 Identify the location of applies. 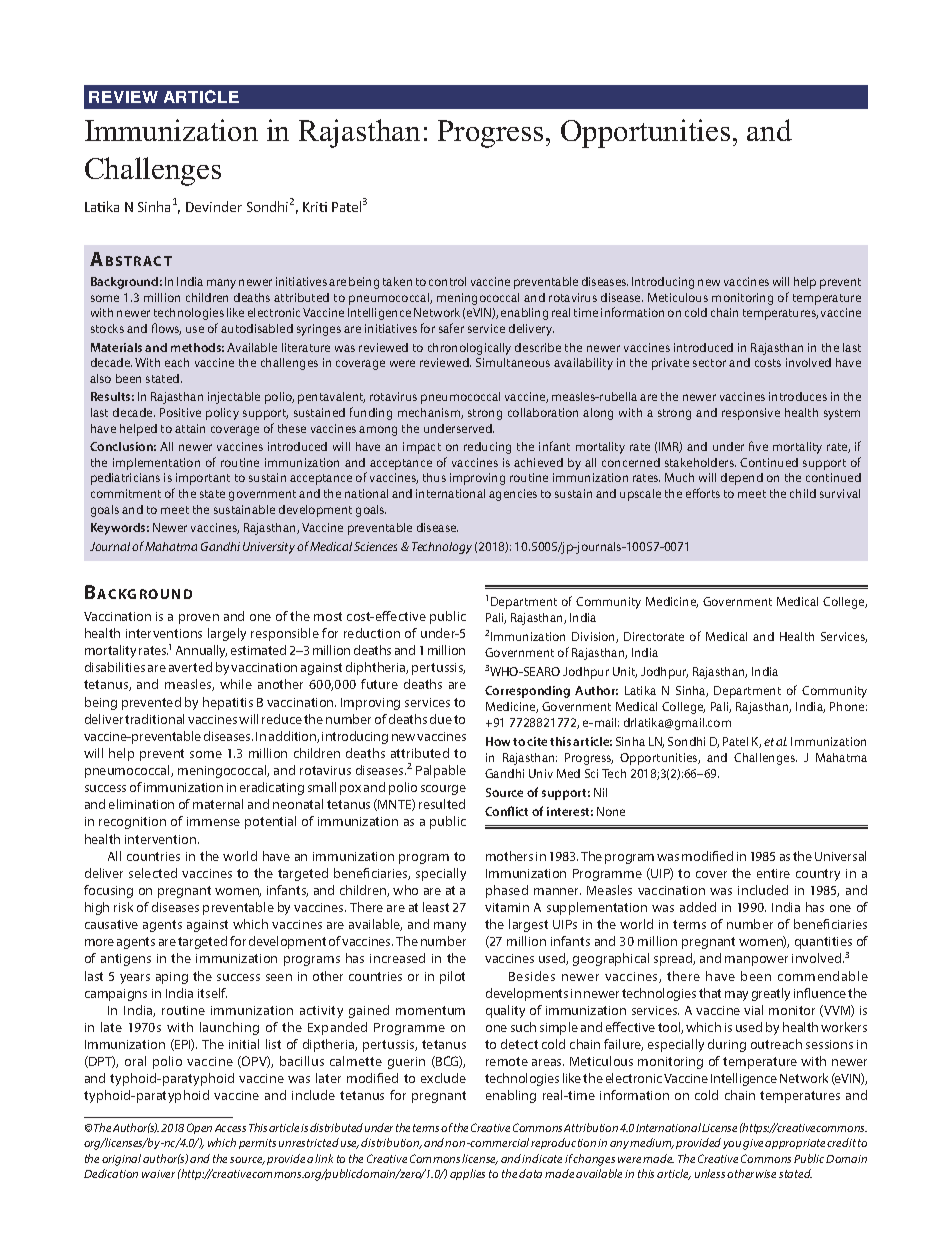
(467, 1174).
